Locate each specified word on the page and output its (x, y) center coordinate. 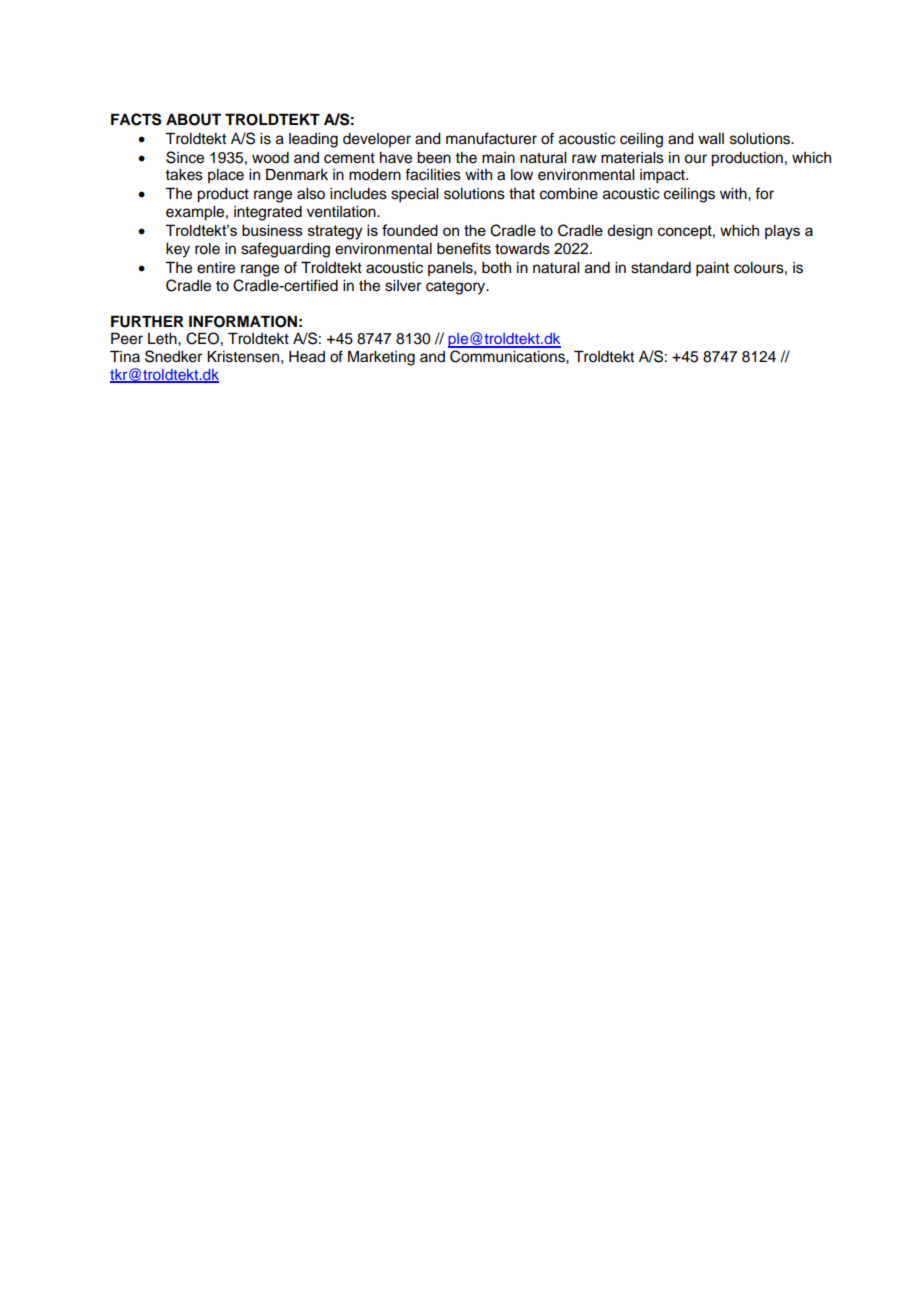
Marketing (381, 358)
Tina (125, 356)
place (226, 176)
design (629, 232)
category (457, 288)
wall (711, 139)
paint (712, 269)
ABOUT (193, 119)
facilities (433, 174)
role (207, 249)
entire (216, 268)
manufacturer (491, 138)
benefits (464, 248)
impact (663, 176)
